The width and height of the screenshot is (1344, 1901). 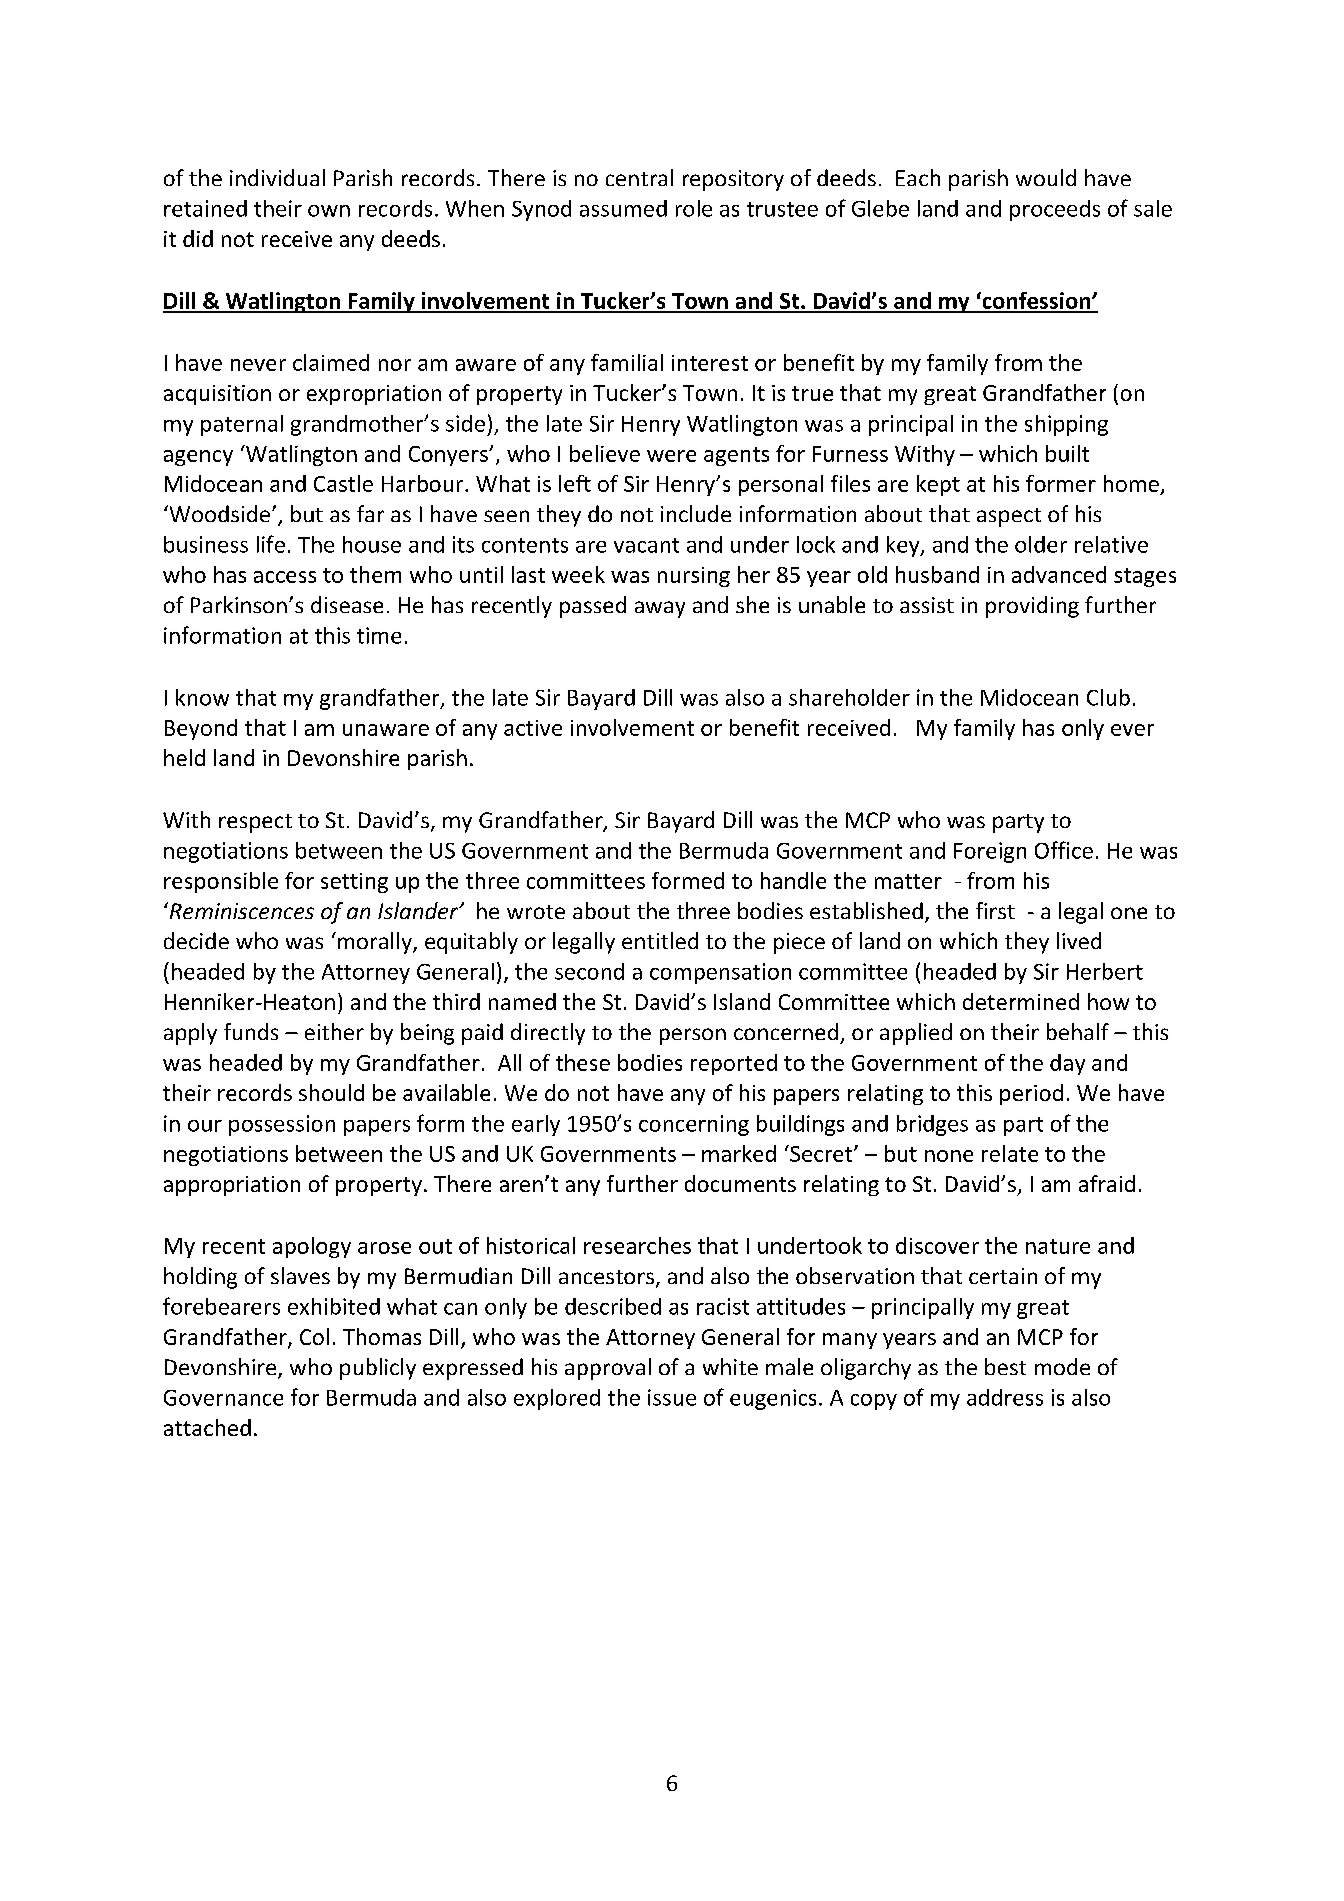 I want to click on individual, so click(x=277, y=177).
